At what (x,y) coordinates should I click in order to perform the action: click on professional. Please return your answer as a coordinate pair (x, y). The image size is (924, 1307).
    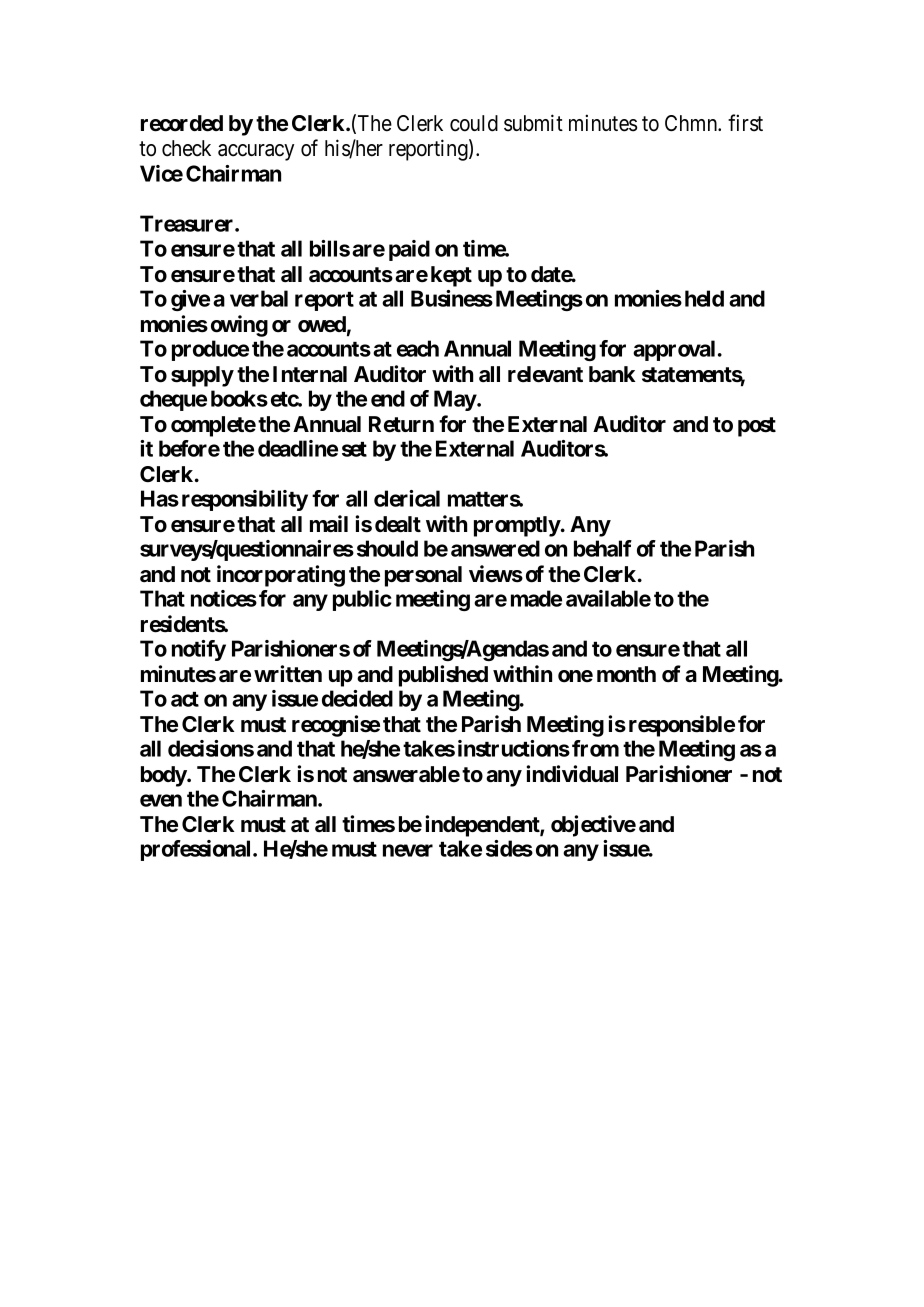
    Looking at the image, I should click on (197, 850).
